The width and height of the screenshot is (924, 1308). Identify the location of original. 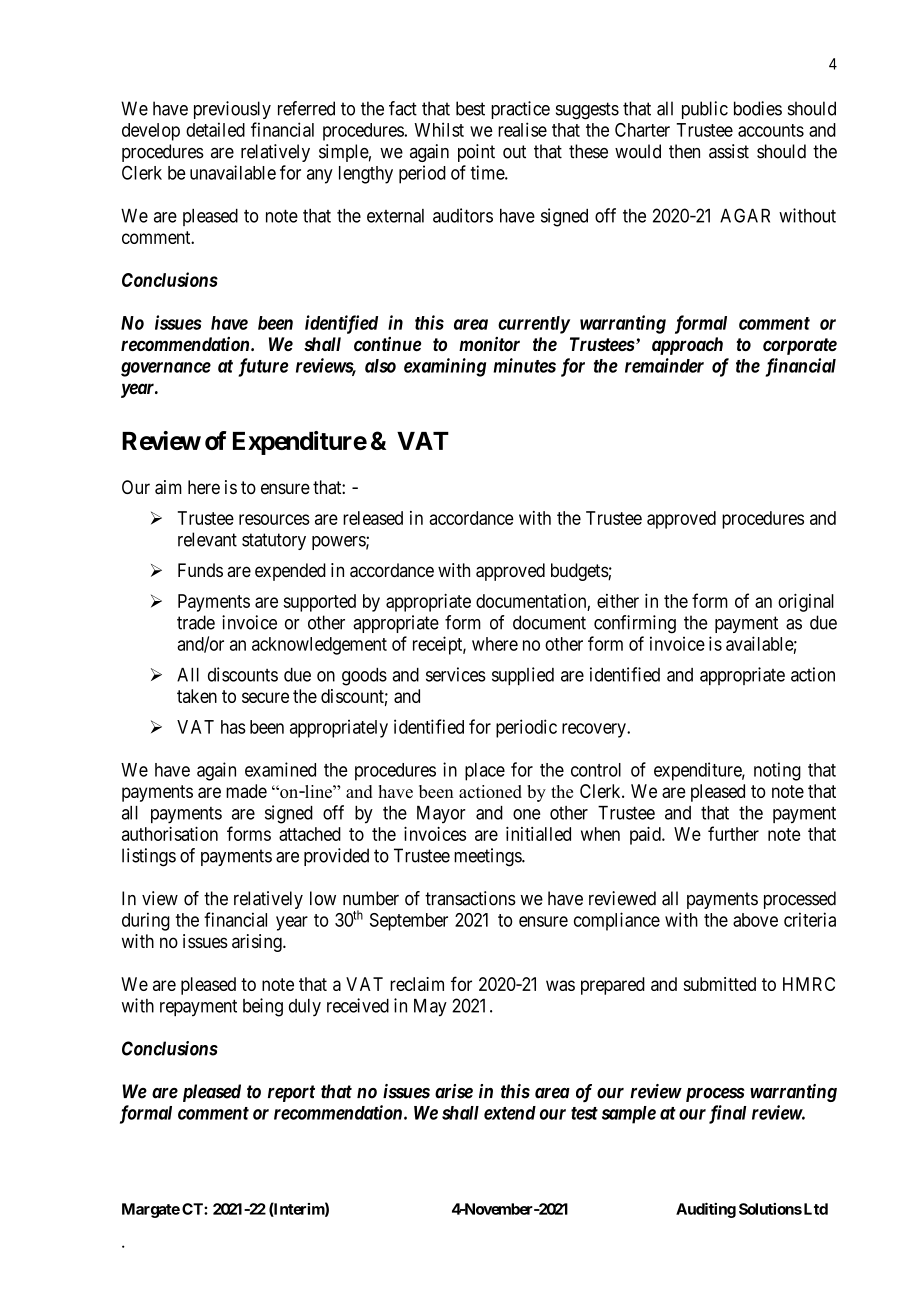
(806, 603).
